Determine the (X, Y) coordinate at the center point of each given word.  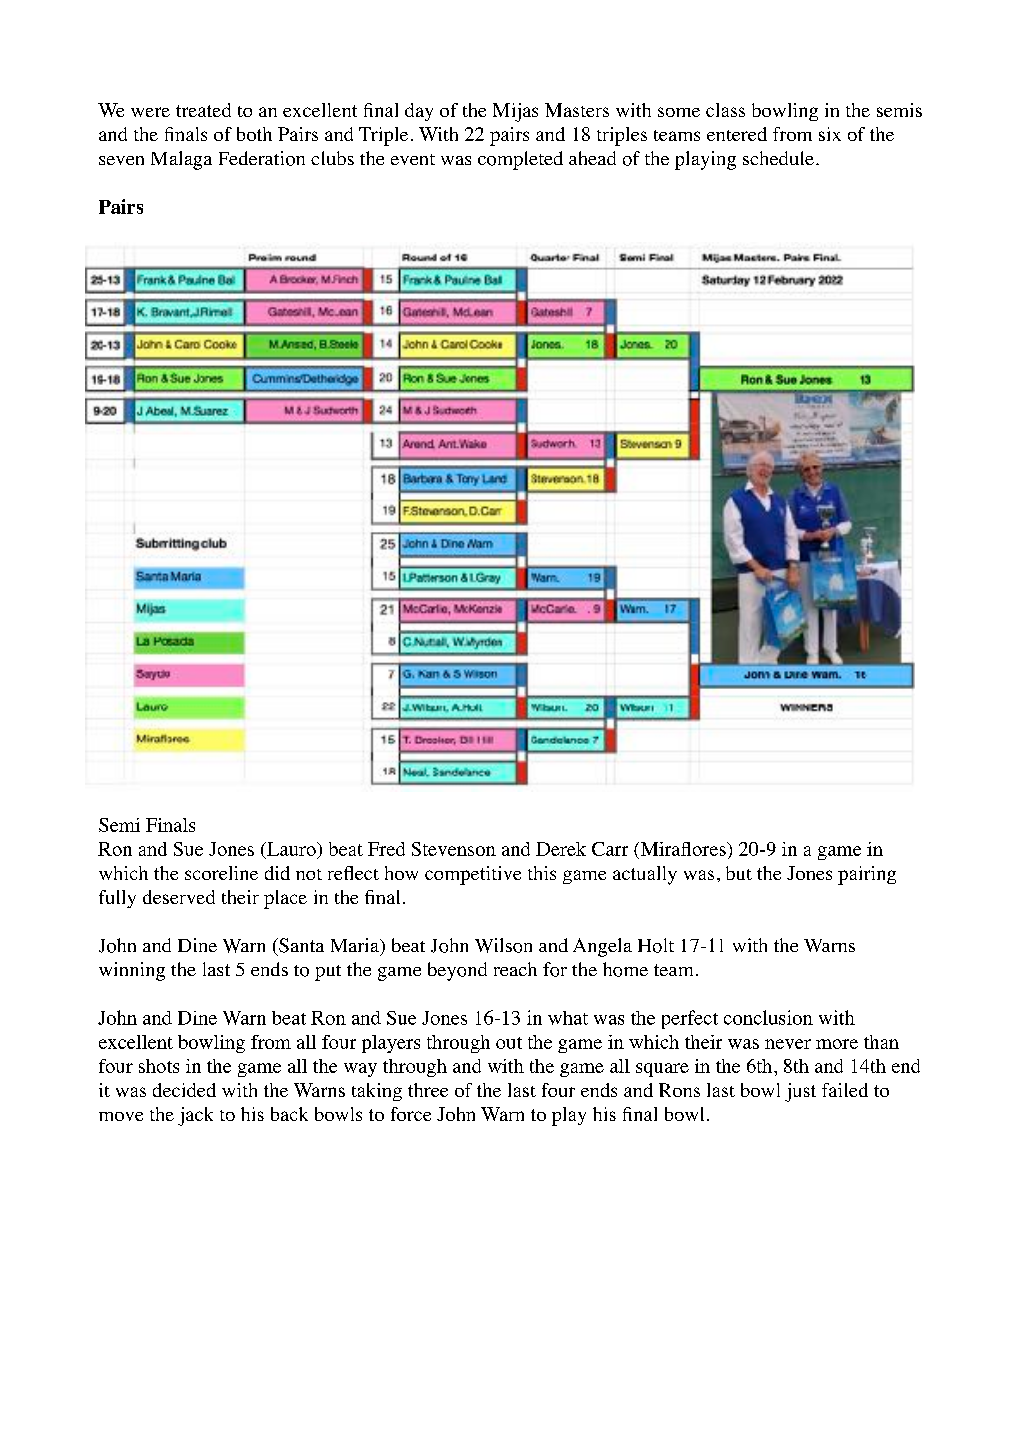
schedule (778, 158)
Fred (386, 849)
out (509, 1043)
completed (520, 160)
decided (184, 1090)
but (739, 873)
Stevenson (454, 849)
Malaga (181, 160)
